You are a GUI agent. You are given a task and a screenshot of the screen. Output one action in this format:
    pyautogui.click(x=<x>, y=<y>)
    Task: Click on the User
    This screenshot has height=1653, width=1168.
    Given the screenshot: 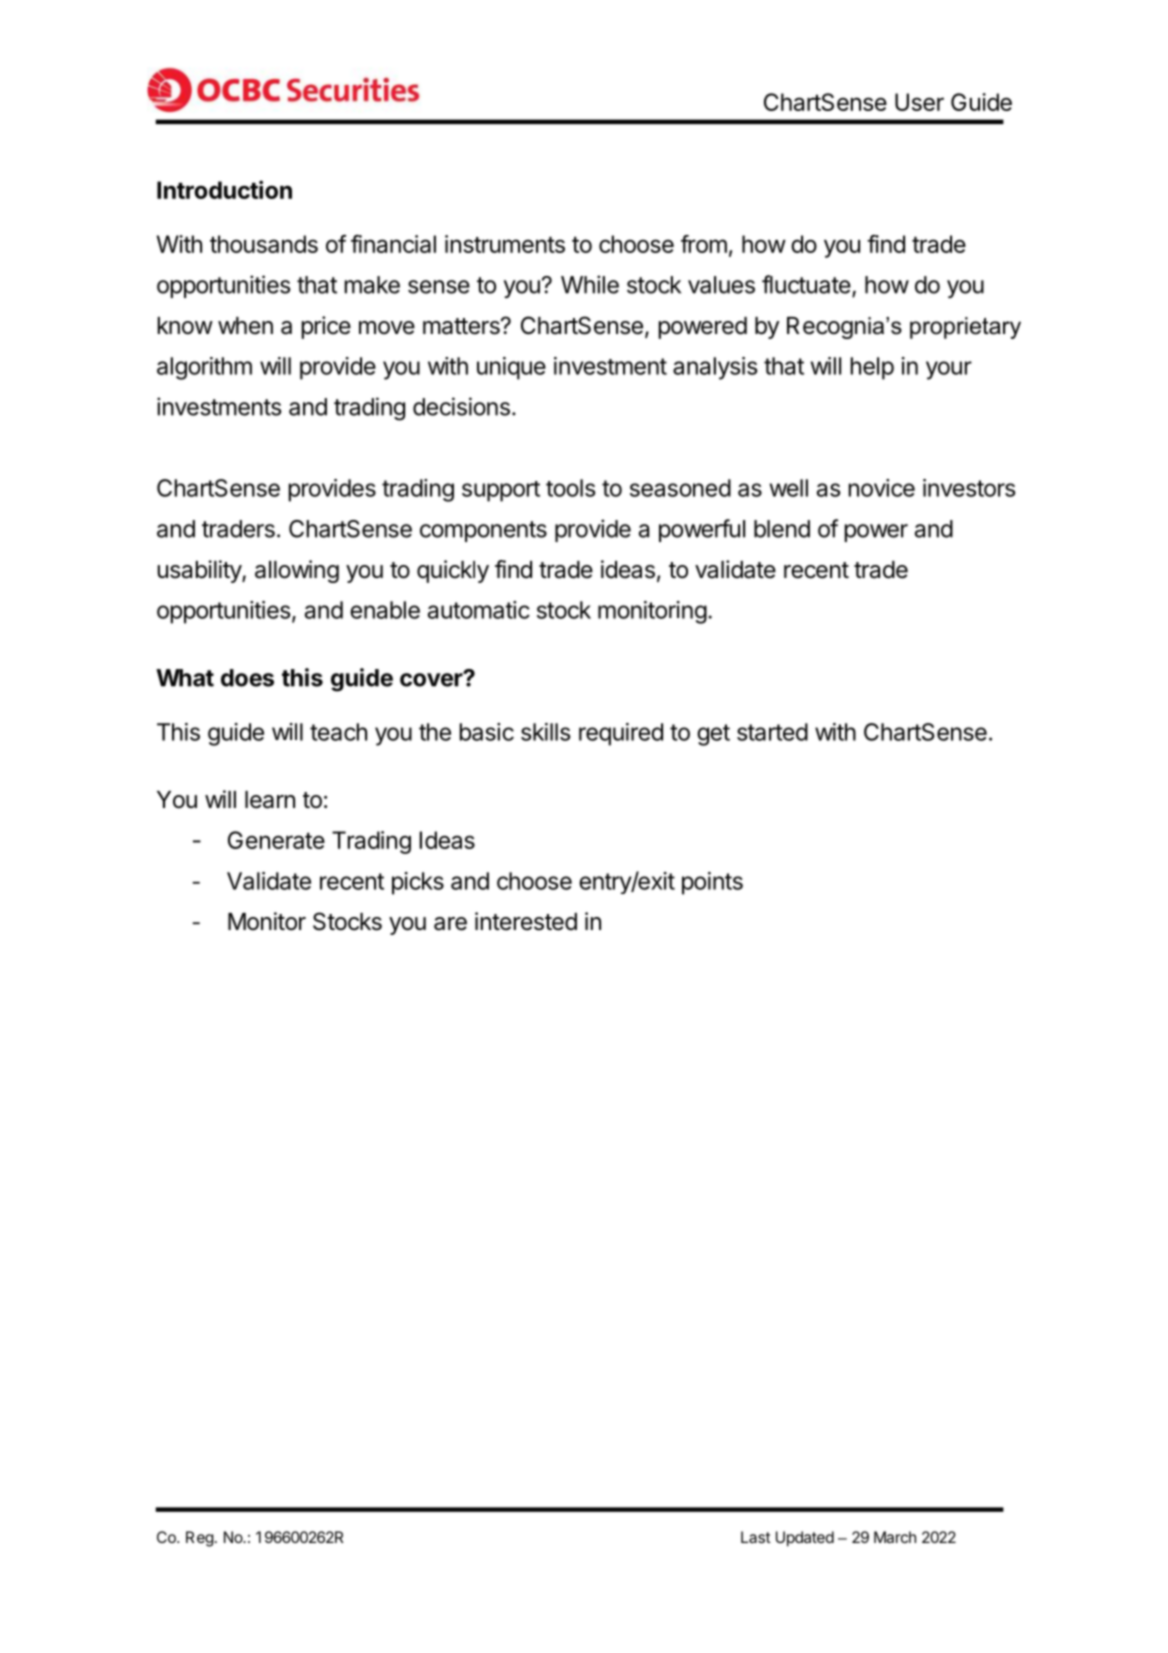 What is the action you would take?
    pyautogui.click(x=919, y=102)
